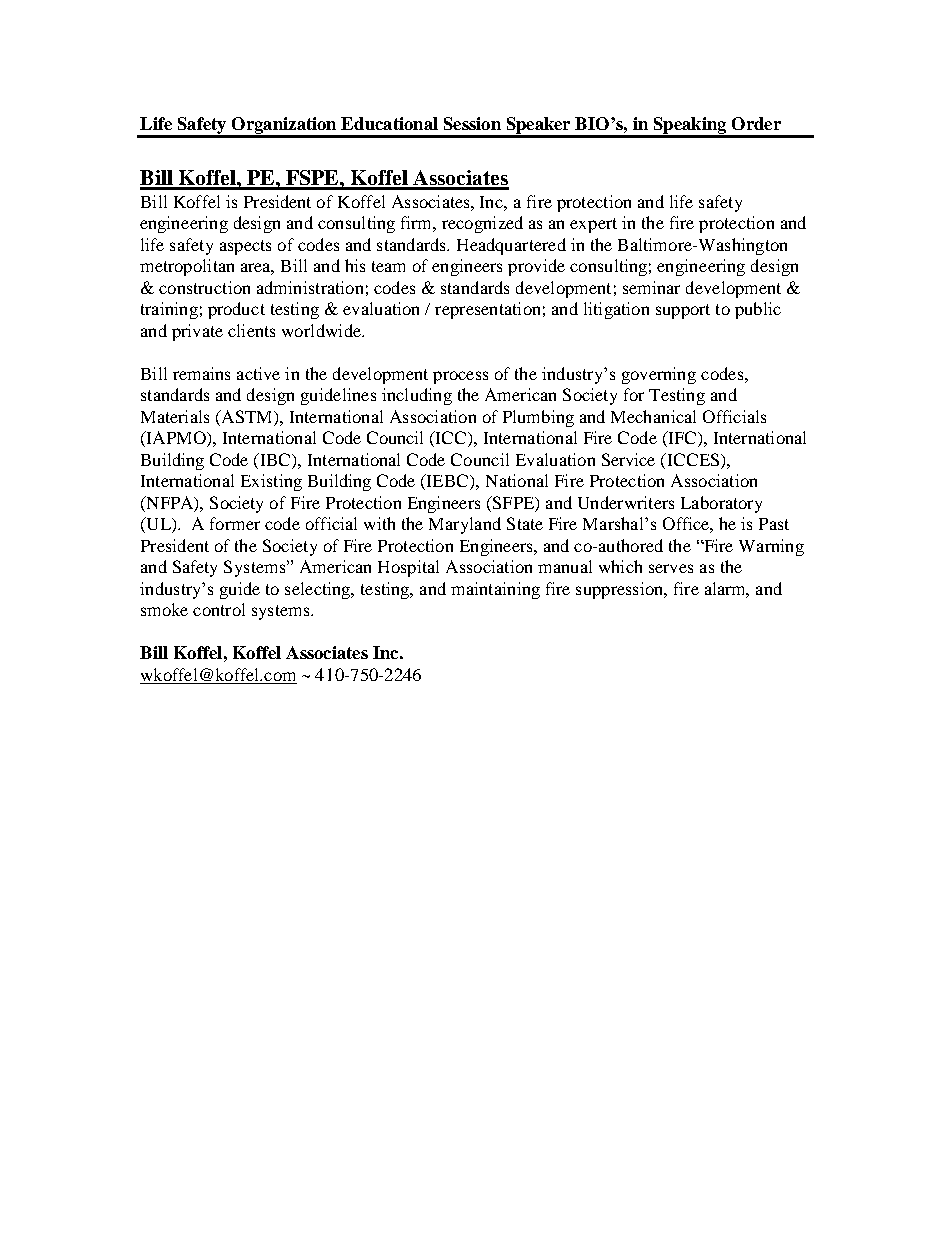  Describe the element at coordinates (659, 375) in the image. I see `governing` at that location.
